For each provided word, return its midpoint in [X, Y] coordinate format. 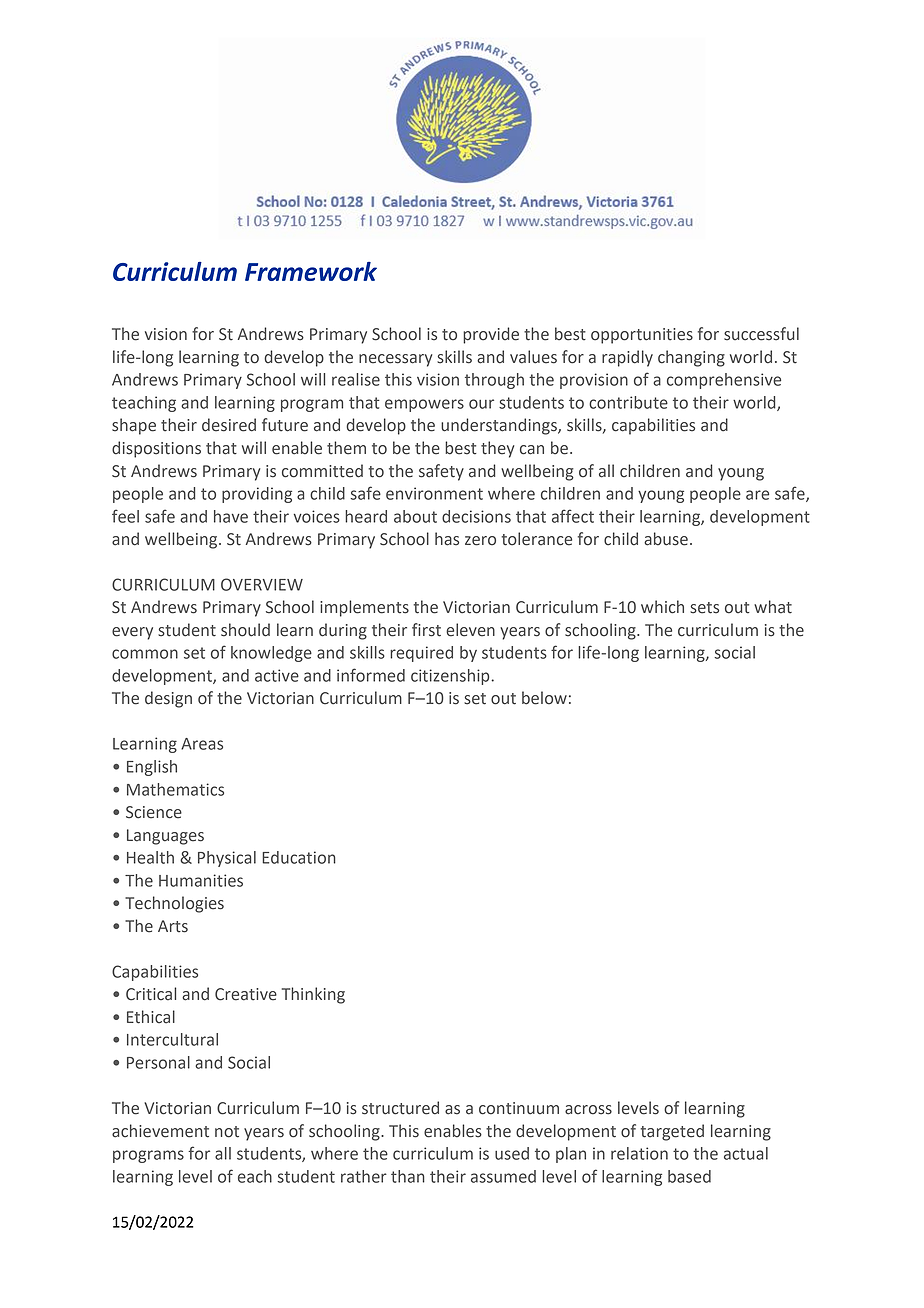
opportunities [642, 336]
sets [704, 608]
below [544, 698]
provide [491, 335]
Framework [311, 271]
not [227, 1132]
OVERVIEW [262, 584]
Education [299, 857]
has [447, 539]
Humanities [201, 880]
